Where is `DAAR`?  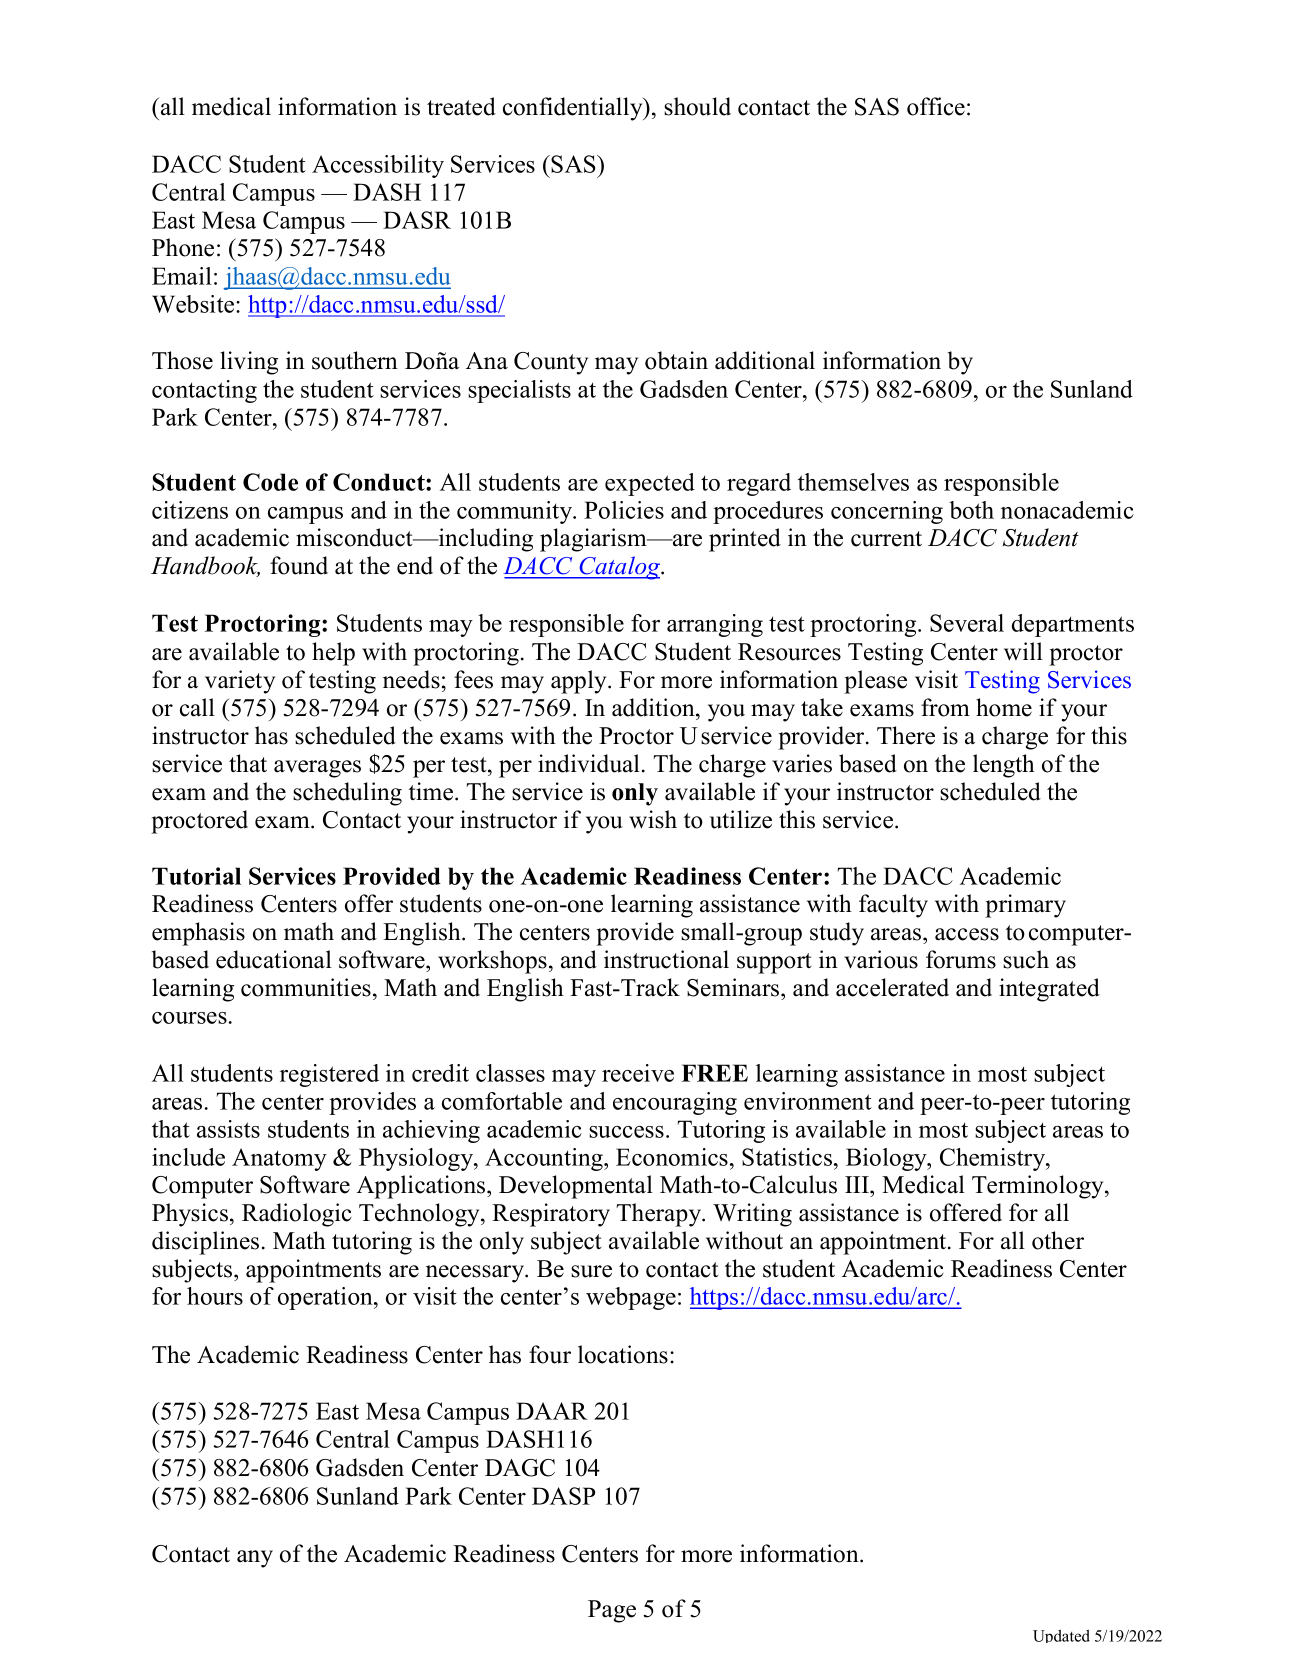
DAAR is located at coordinates (552, 1411).
